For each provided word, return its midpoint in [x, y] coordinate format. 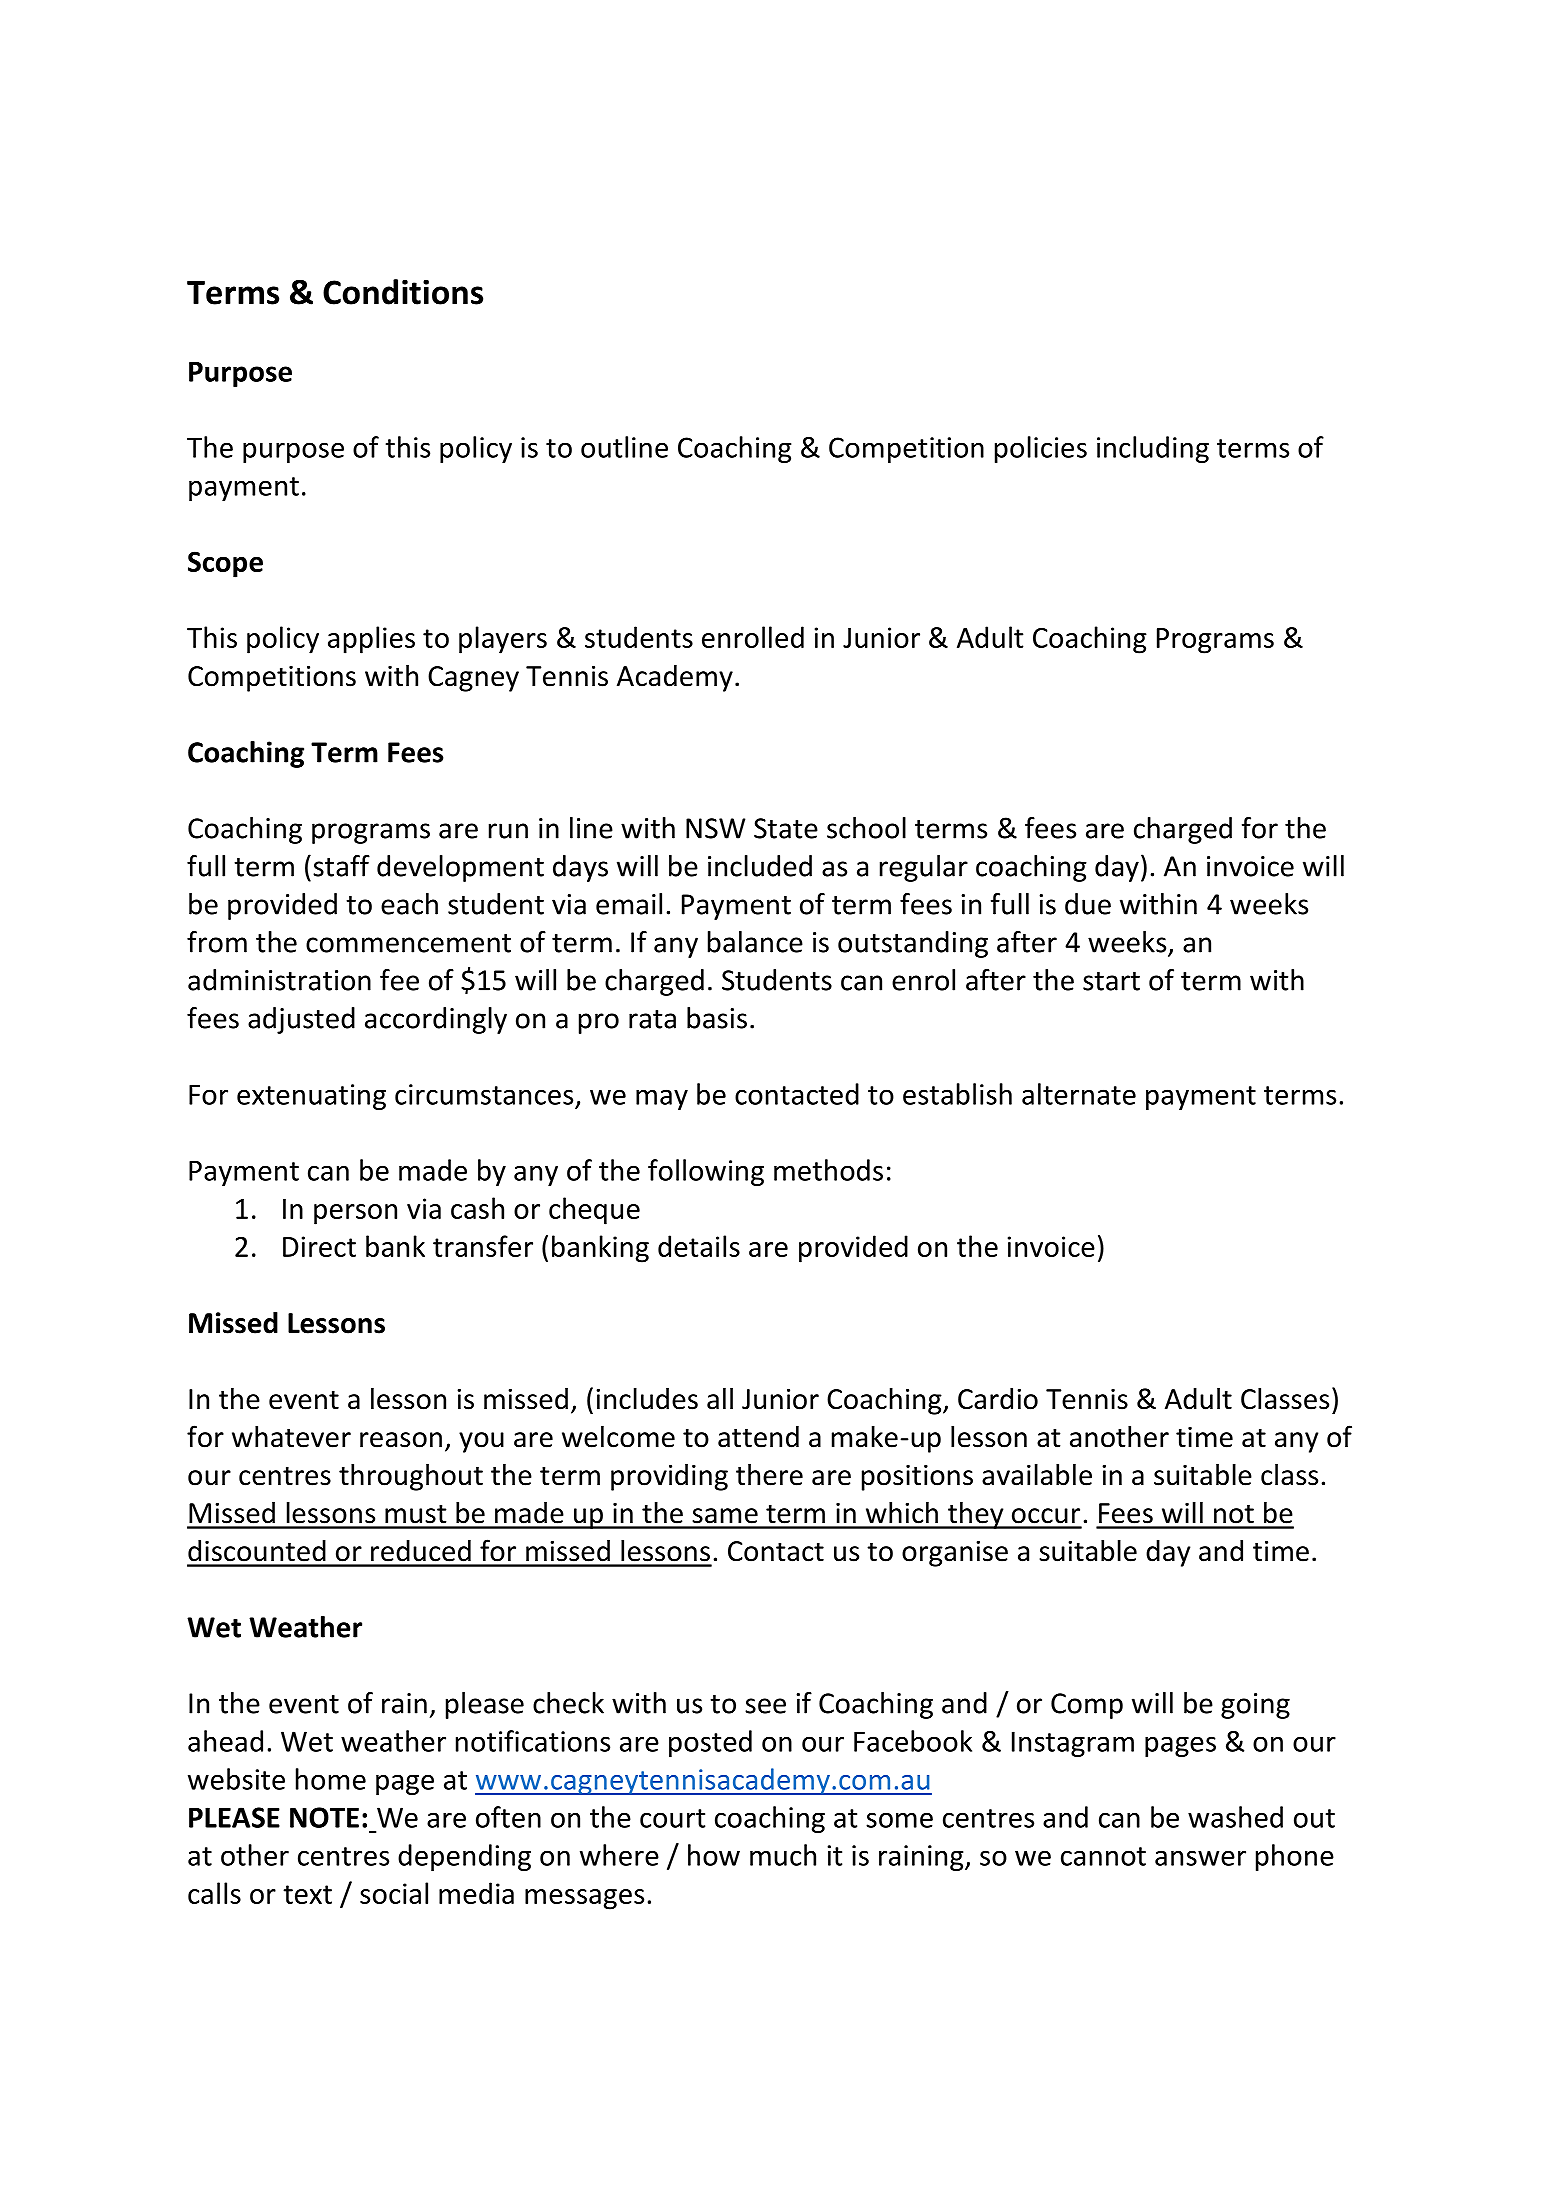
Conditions [403, 292]
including [1153, 449]
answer [1200, 1858]
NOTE [324, 1817]
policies [1041, 449]
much [783, 1855]
